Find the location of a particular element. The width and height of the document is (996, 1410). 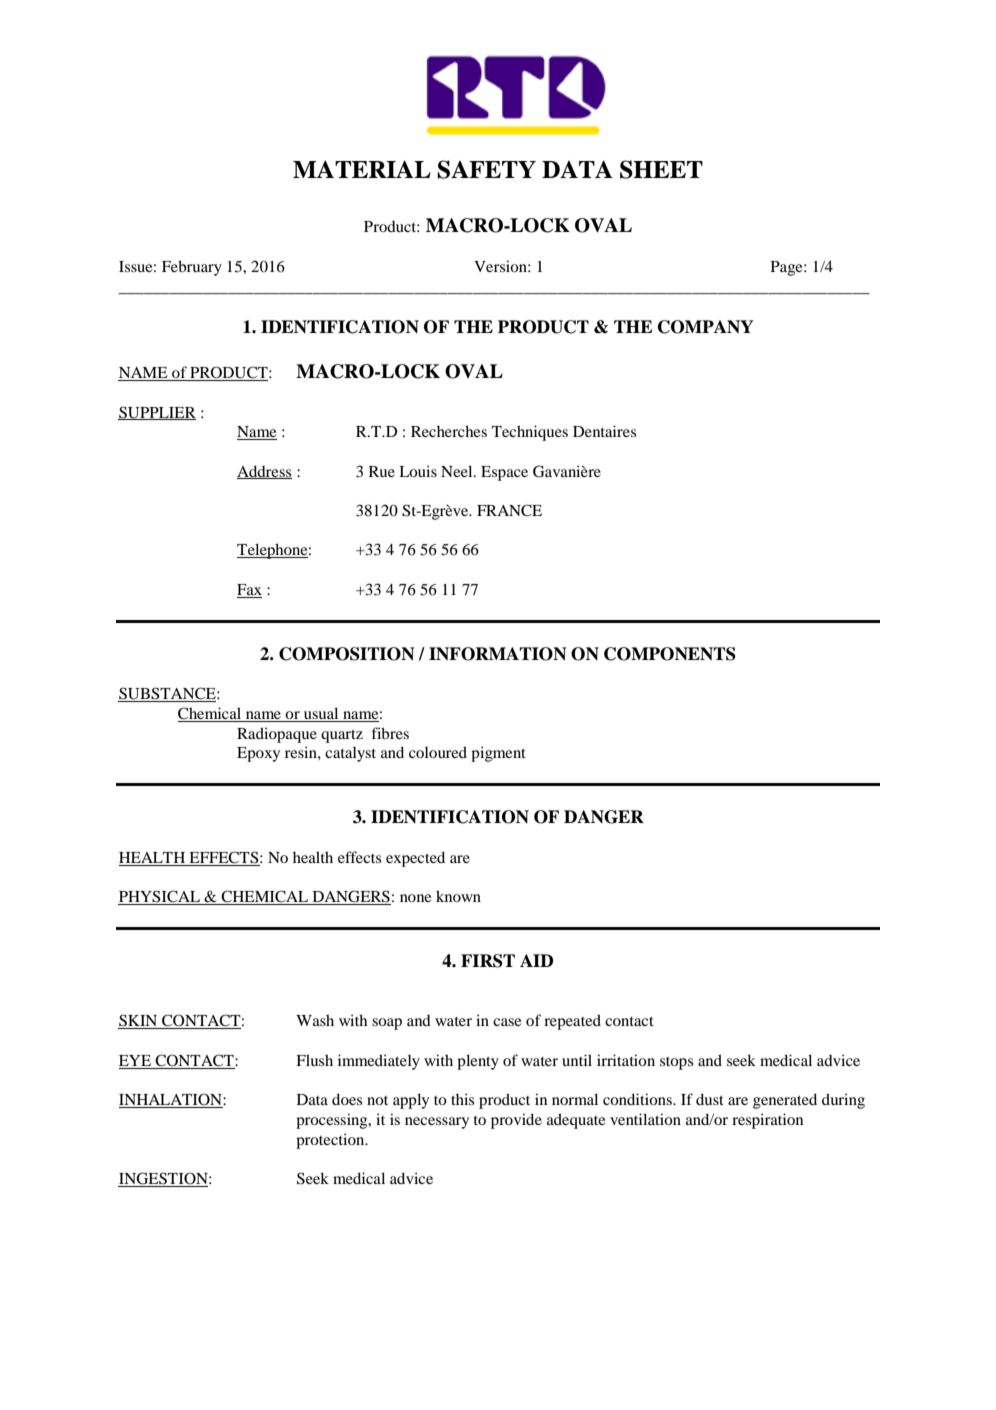

Techniques is located at coordinates (530, 433).
